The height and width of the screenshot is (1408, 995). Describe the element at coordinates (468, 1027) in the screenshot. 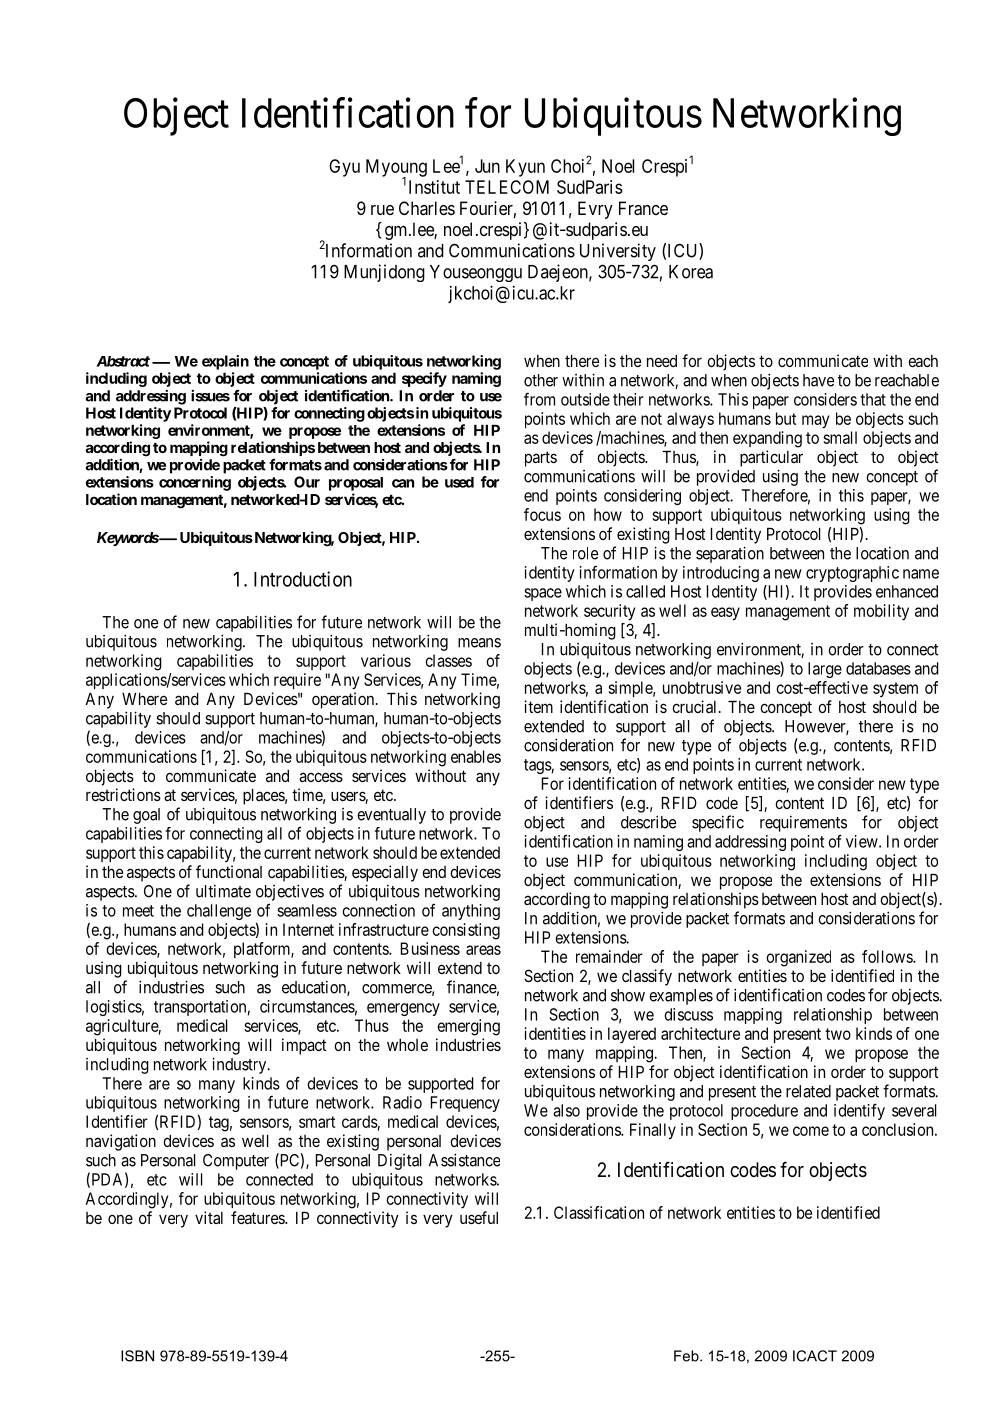

I see `emerging` at that location.
